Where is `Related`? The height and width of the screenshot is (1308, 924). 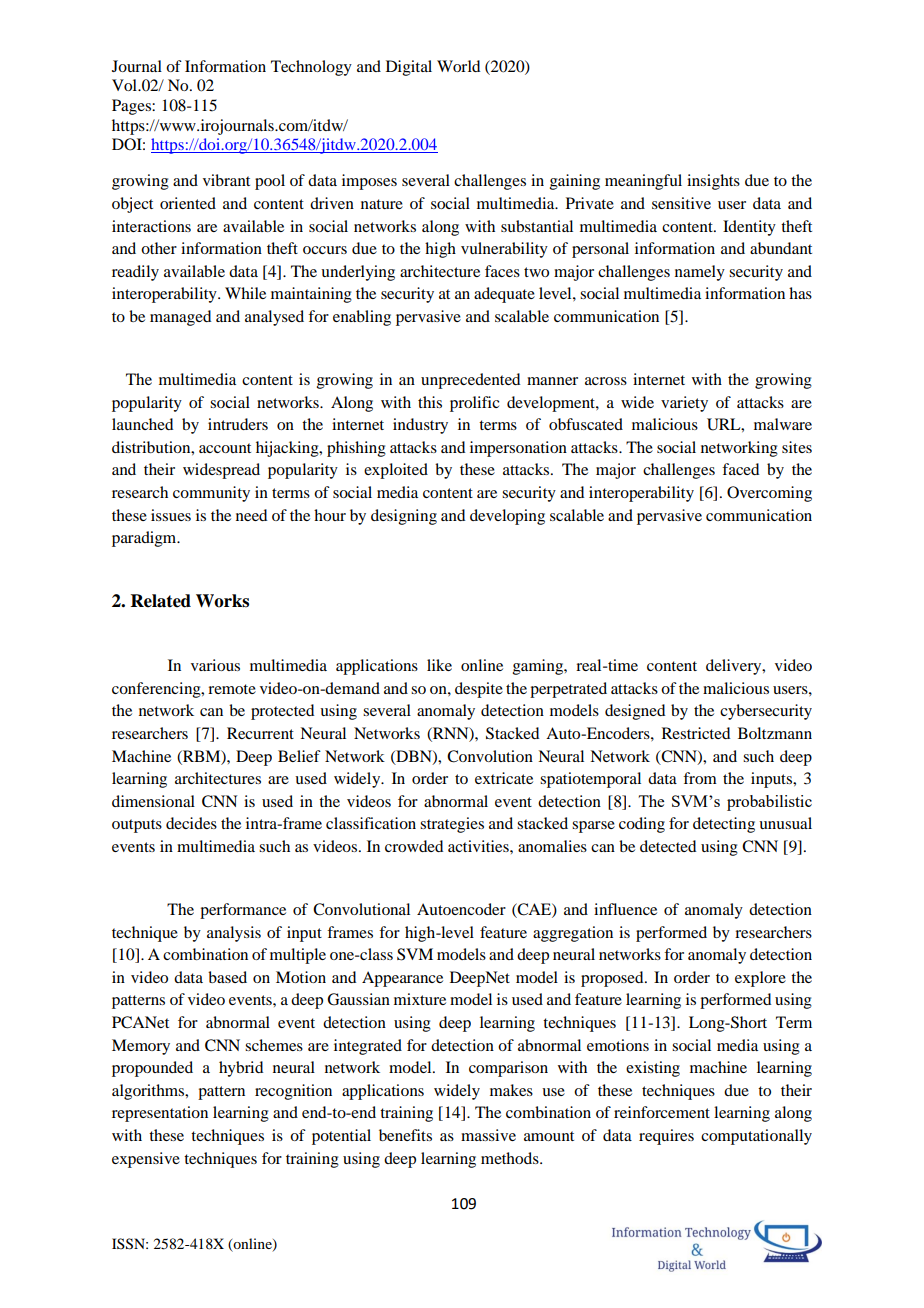 Related is located at coordinates (161, 601).
